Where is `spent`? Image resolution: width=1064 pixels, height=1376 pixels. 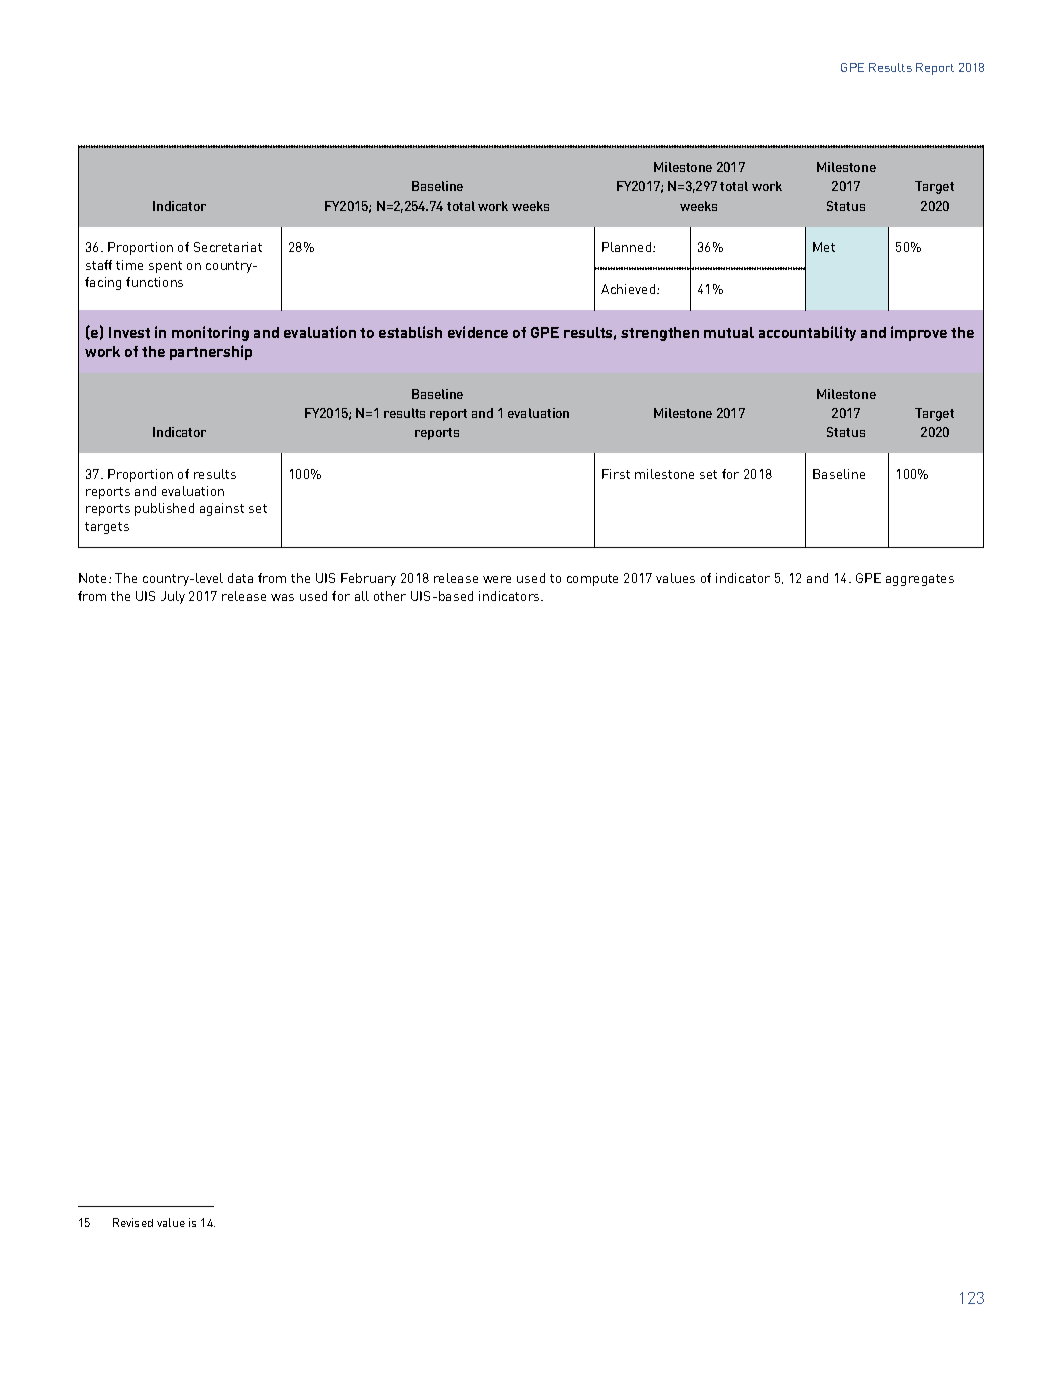
spent is located at coordinates (165, 267).
